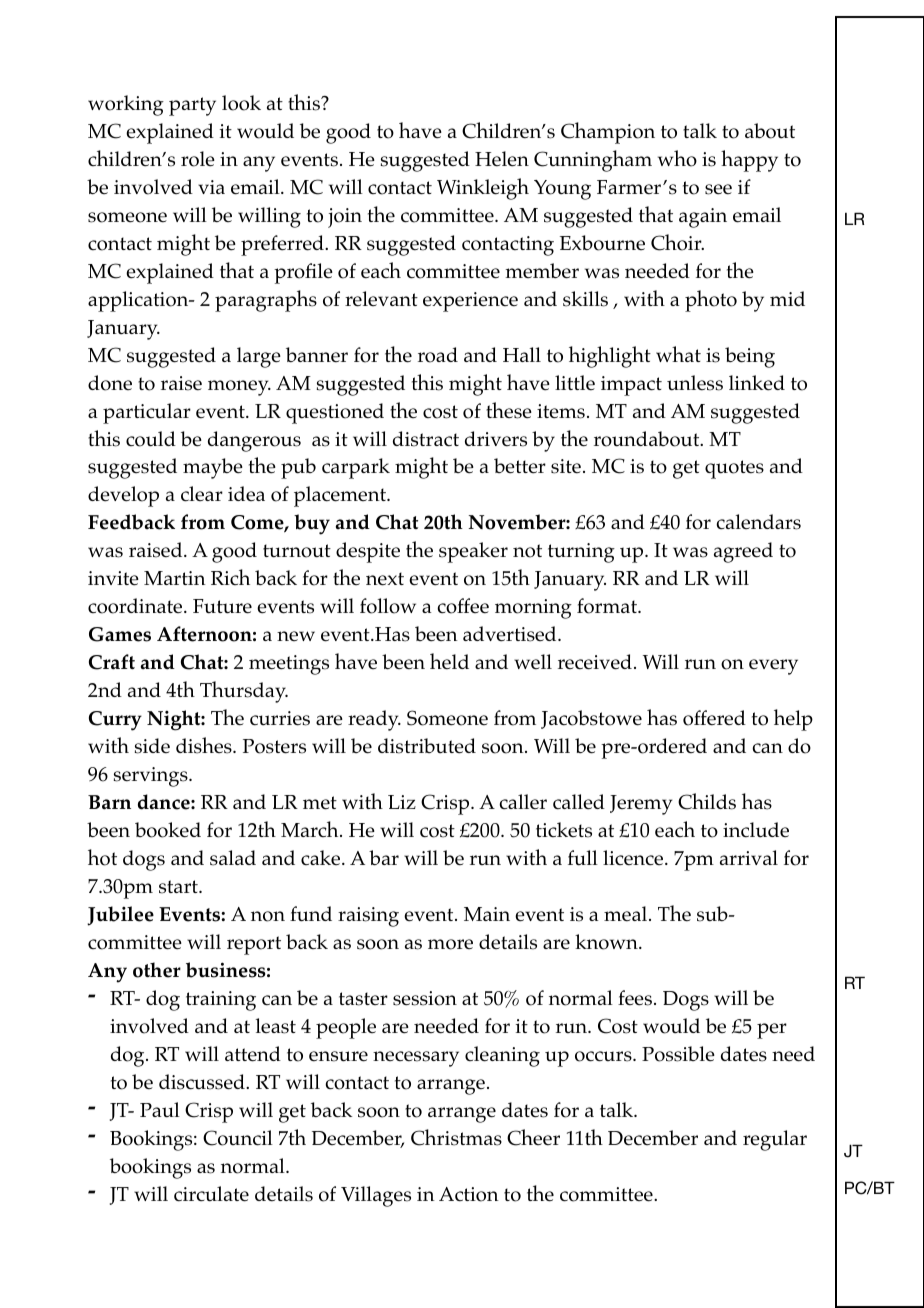 The image size is (924, 1308). I want to click on Helen, so click(502, 159).
